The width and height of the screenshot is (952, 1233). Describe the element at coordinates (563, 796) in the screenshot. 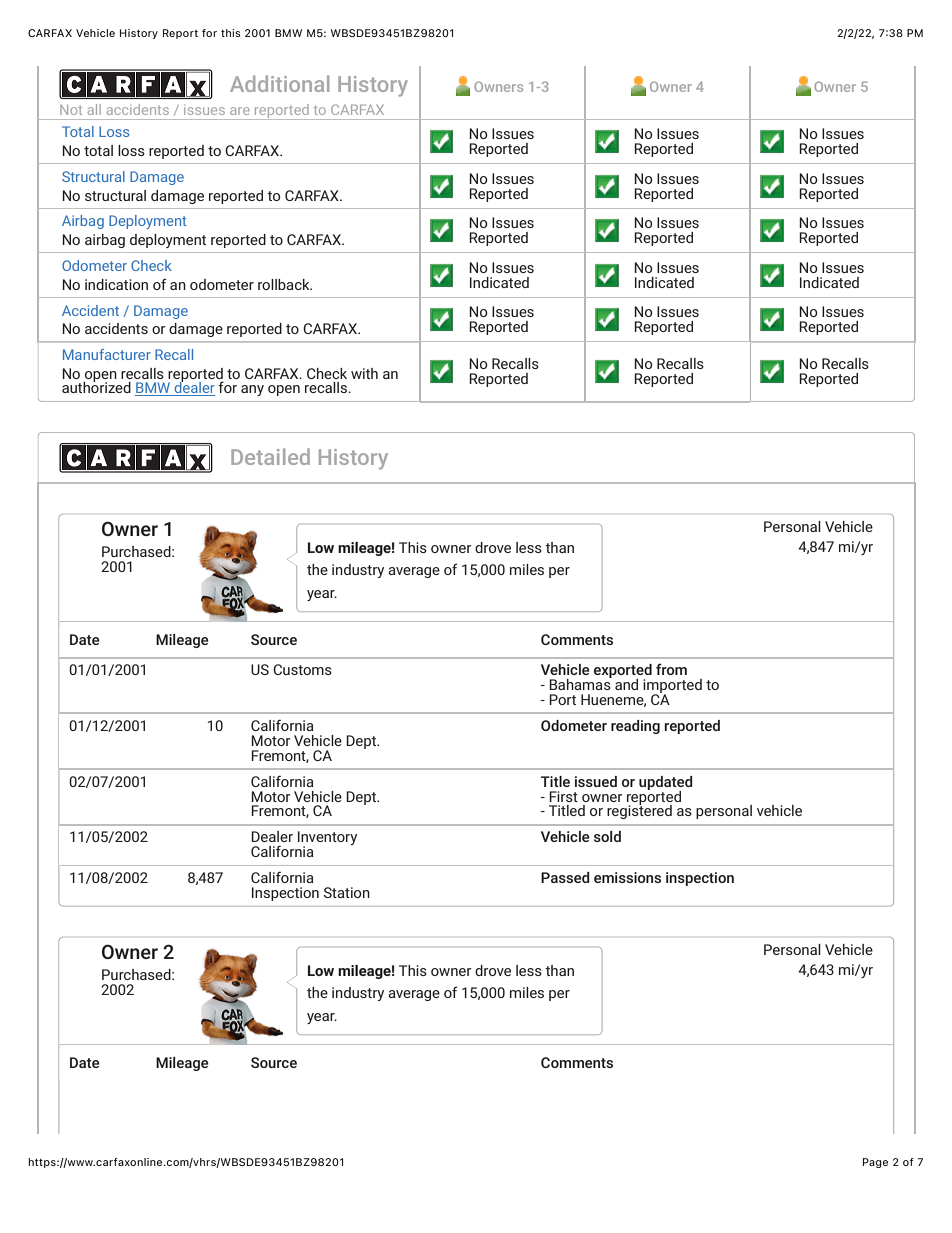

I see `First` at that location.
